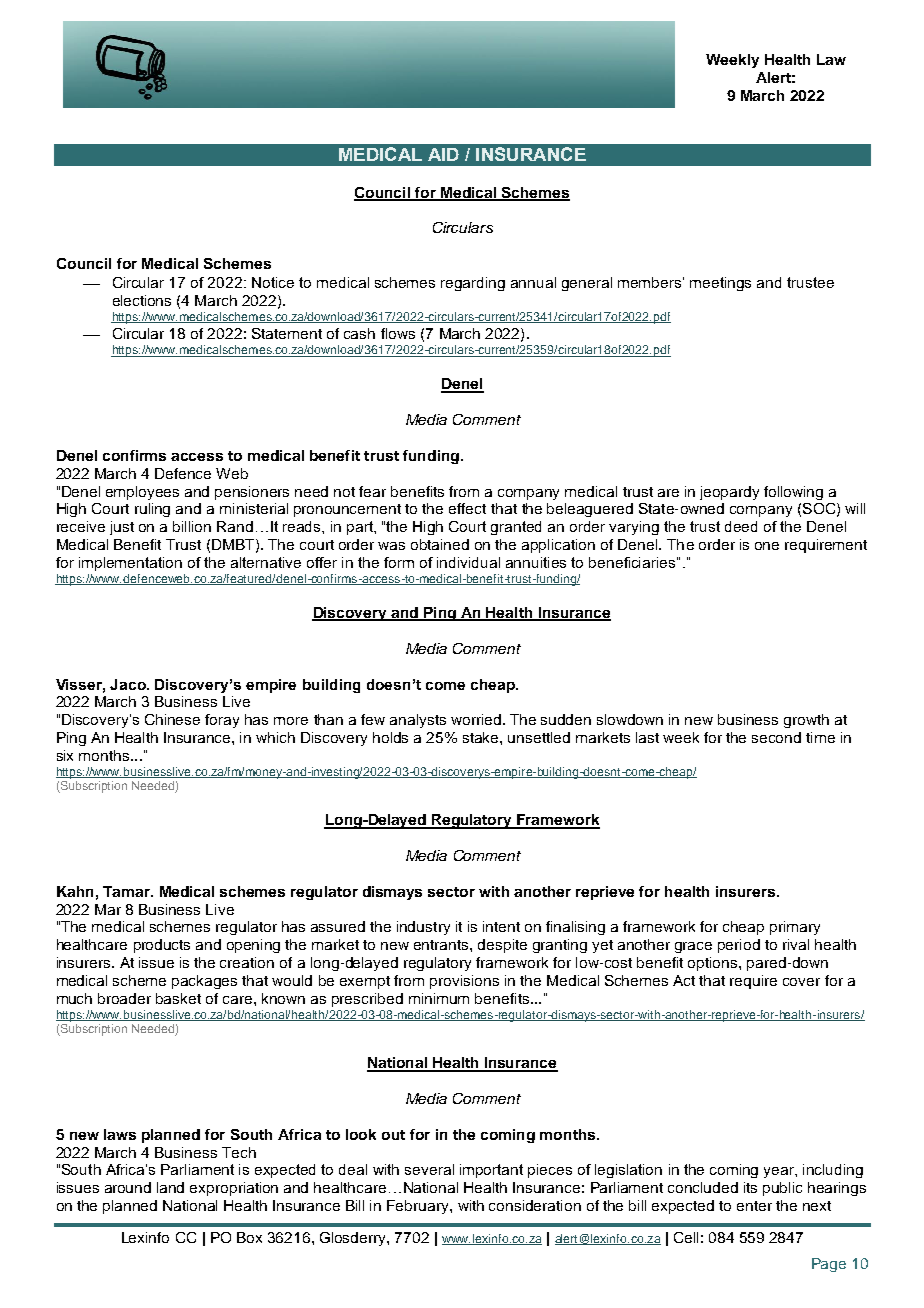 Image resolution: width=924 pixels, height=1308 pixels. Describe the element at coordinates (754, 1206) in the screenshot. I see `enter` at that location.
